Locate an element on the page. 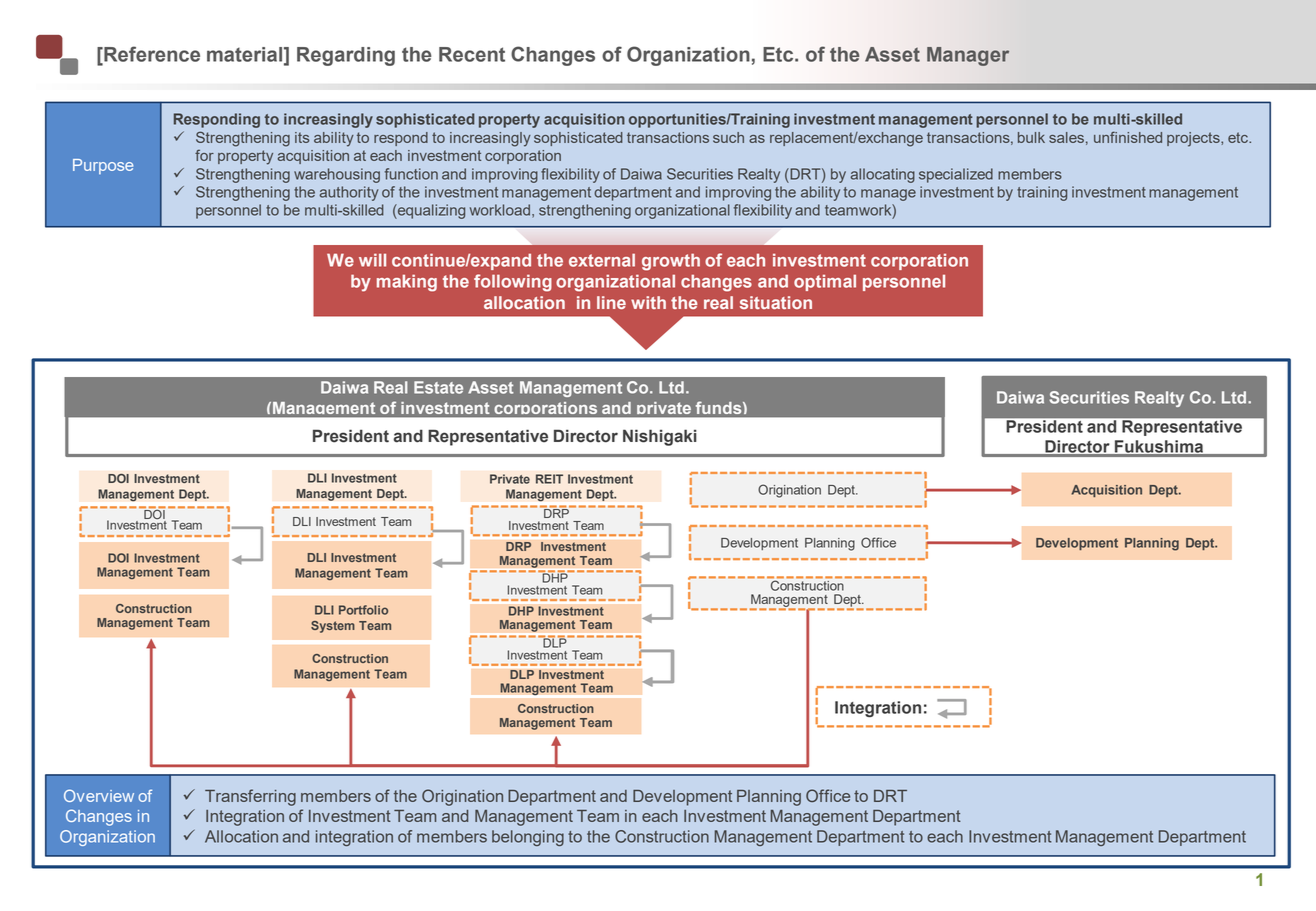  growth is located at coordinates (671, 262).
